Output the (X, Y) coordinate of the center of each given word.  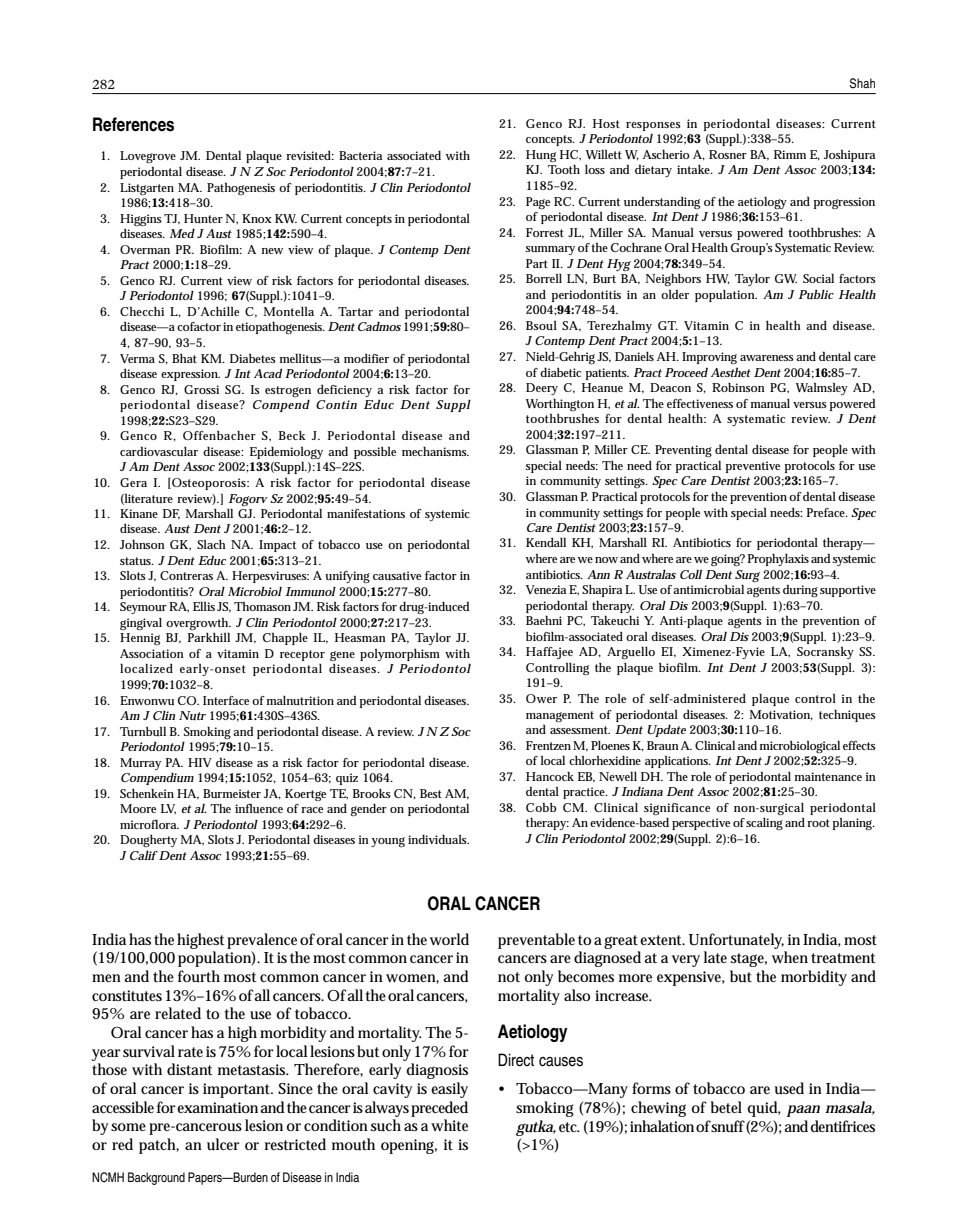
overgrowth (198, 624)
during (800, 590)
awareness (767, 358)
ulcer (223, 1144)
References (133, 124)
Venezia (546, 589)
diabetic (560, 372)
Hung (541, 156)
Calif (144, 855)
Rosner (728, 154)
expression (190, 375)
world (449, 939)
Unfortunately (736, 941)
